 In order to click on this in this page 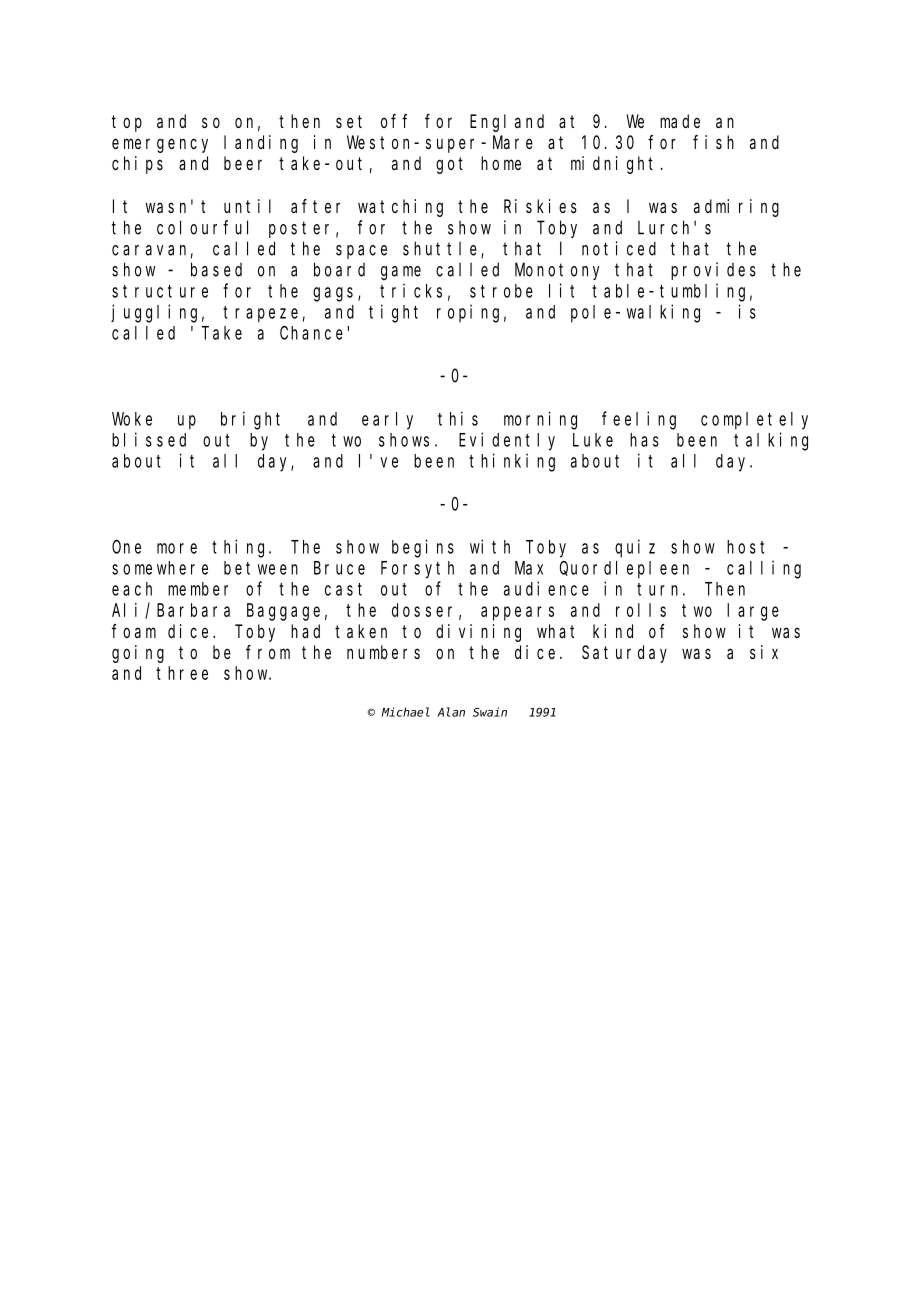, I will do `click(458, 418)`.
